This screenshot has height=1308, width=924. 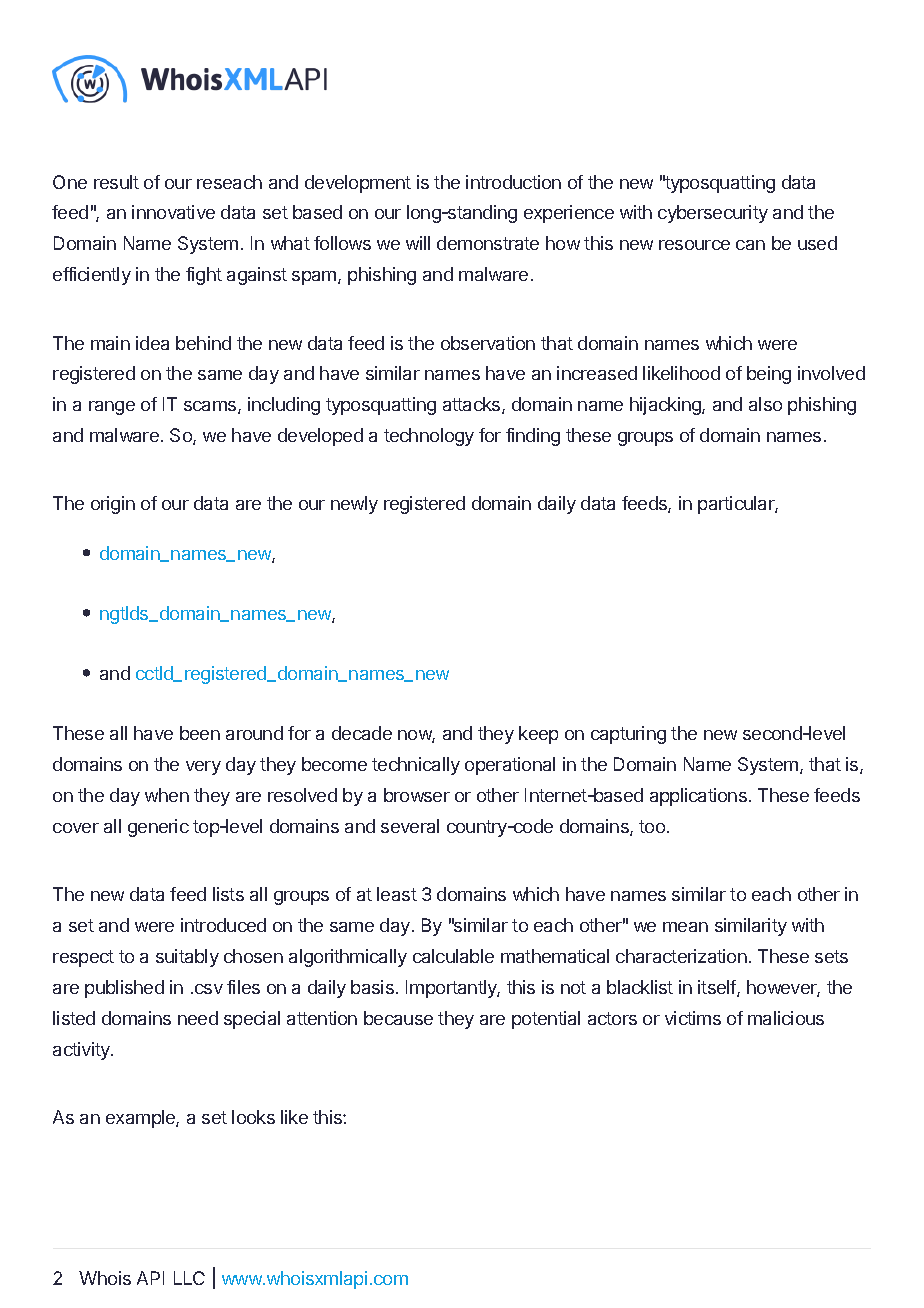 I want to click on lists, so click(x=228, y=894).
